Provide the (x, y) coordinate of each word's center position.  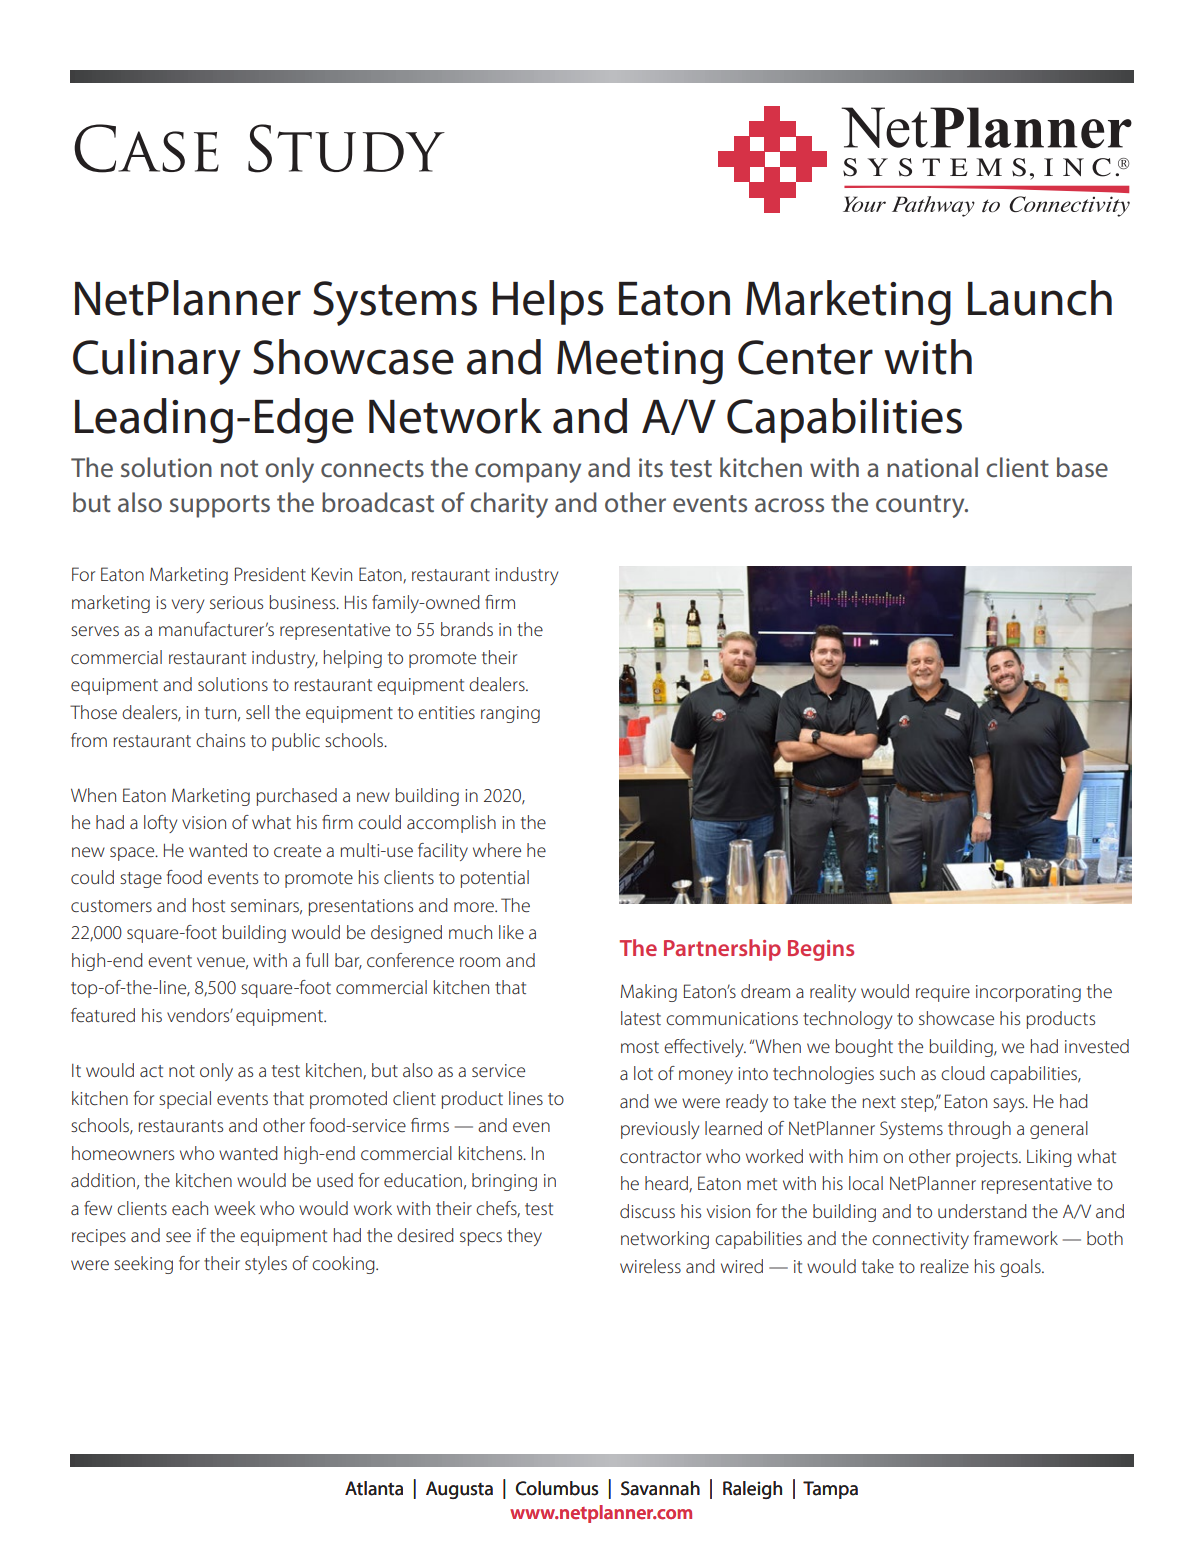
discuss (647, 1211)
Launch (1040, 298)
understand (982, 1211)
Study (346, 148)
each (190, 1208)
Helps (548, 302)
